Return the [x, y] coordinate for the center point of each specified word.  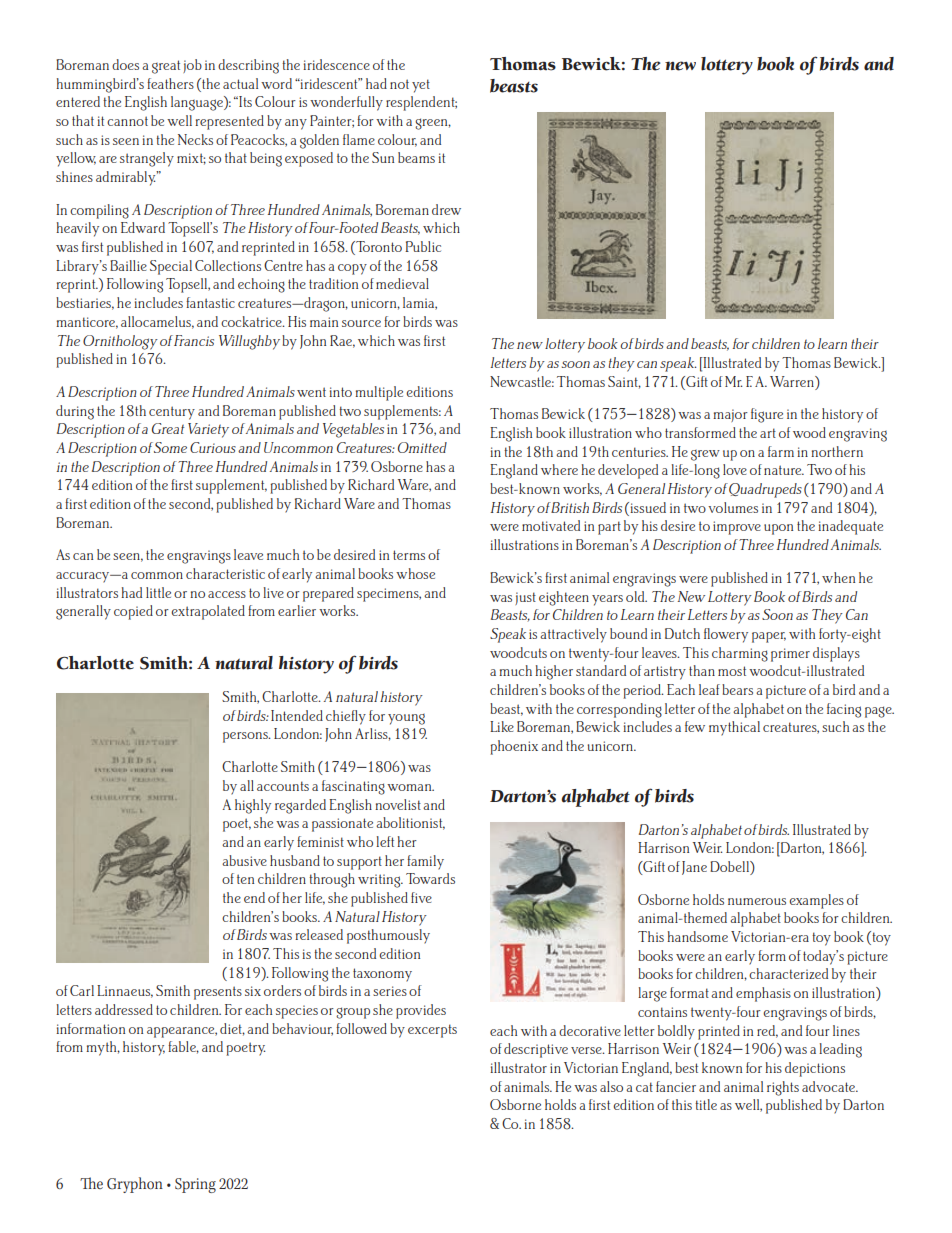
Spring [195, 1185]
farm [781, 451]
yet [421, 86]
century [172, 413]
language [198, 103]
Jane [694, 868]
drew [446, 209]
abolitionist [410, 823]
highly [253, 806]
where [559, 469]
